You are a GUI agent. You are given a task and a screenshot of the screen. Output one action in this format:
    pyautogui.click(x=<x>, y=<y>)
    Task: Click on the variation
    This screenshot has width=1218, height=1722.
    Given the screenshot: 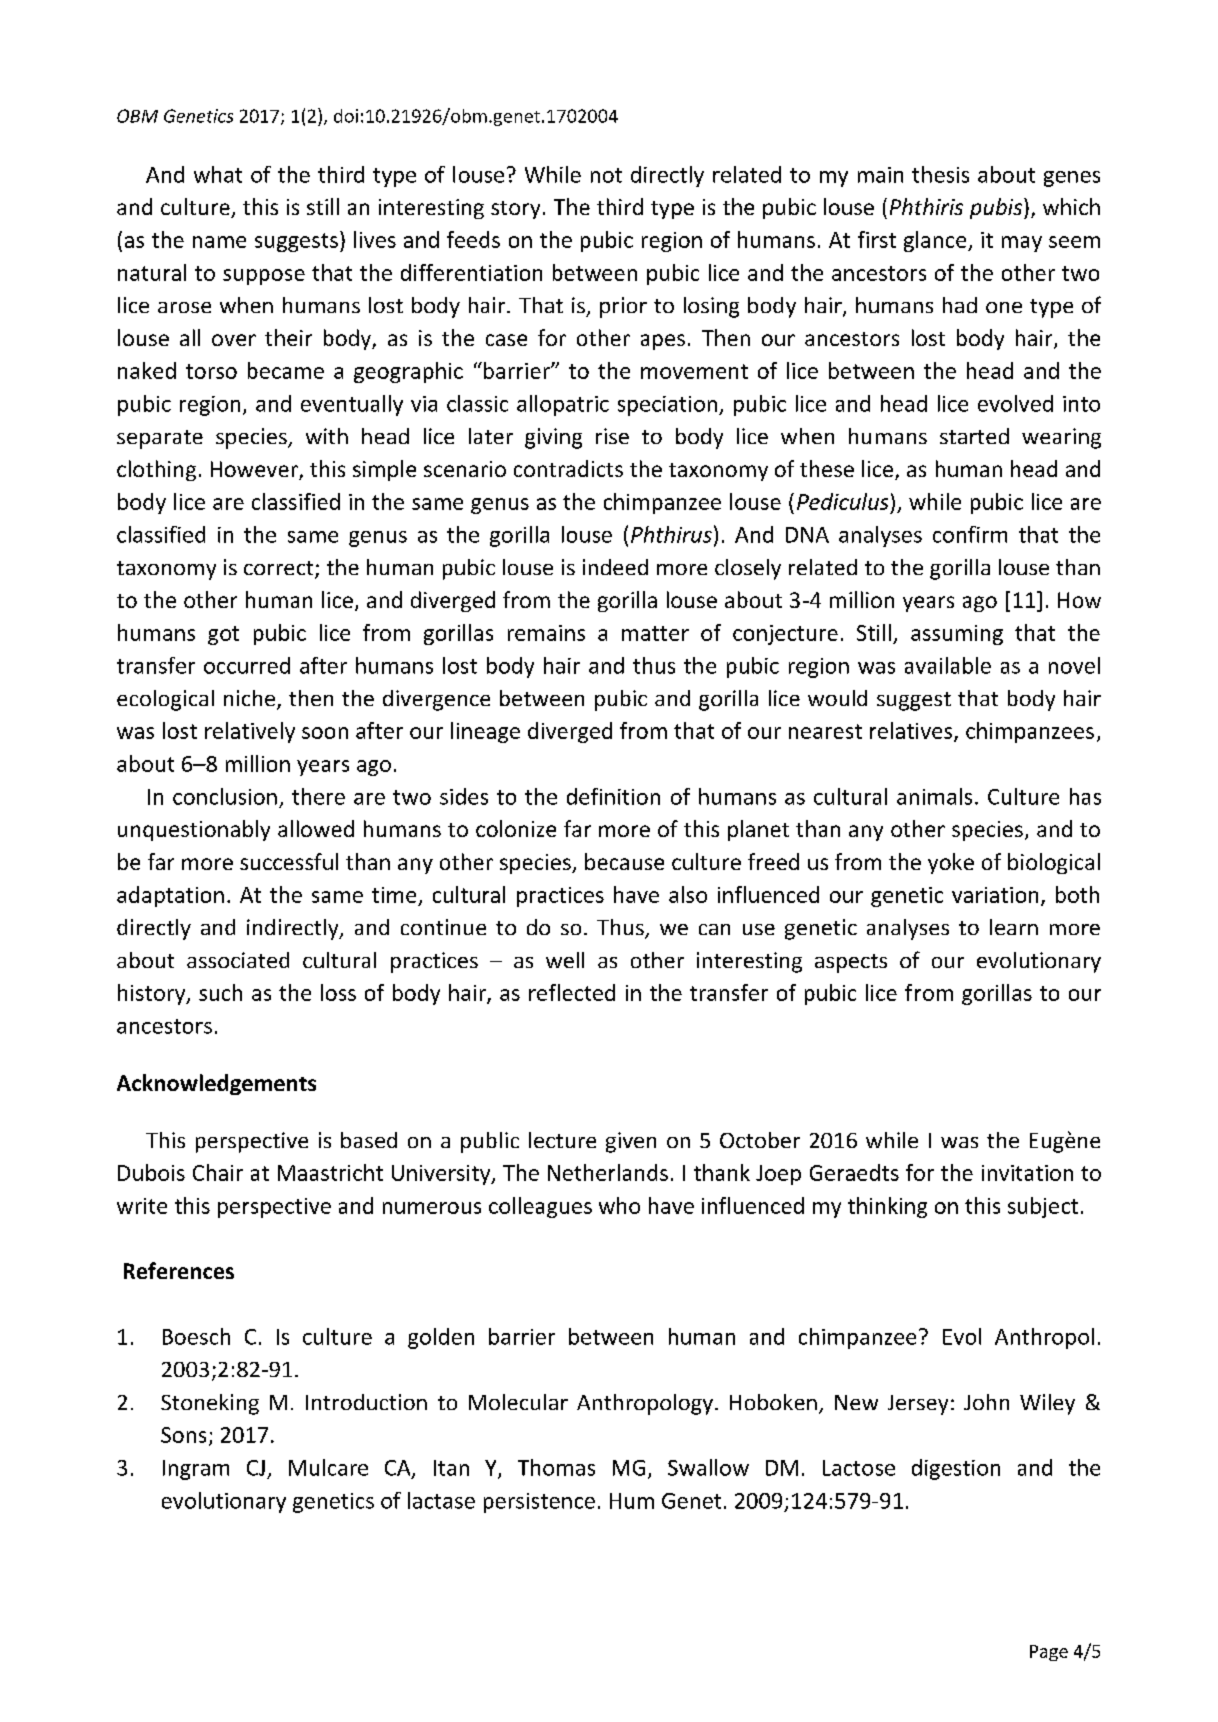 What is the action you would take?
    pyautogui.click(x=995, y=895)
